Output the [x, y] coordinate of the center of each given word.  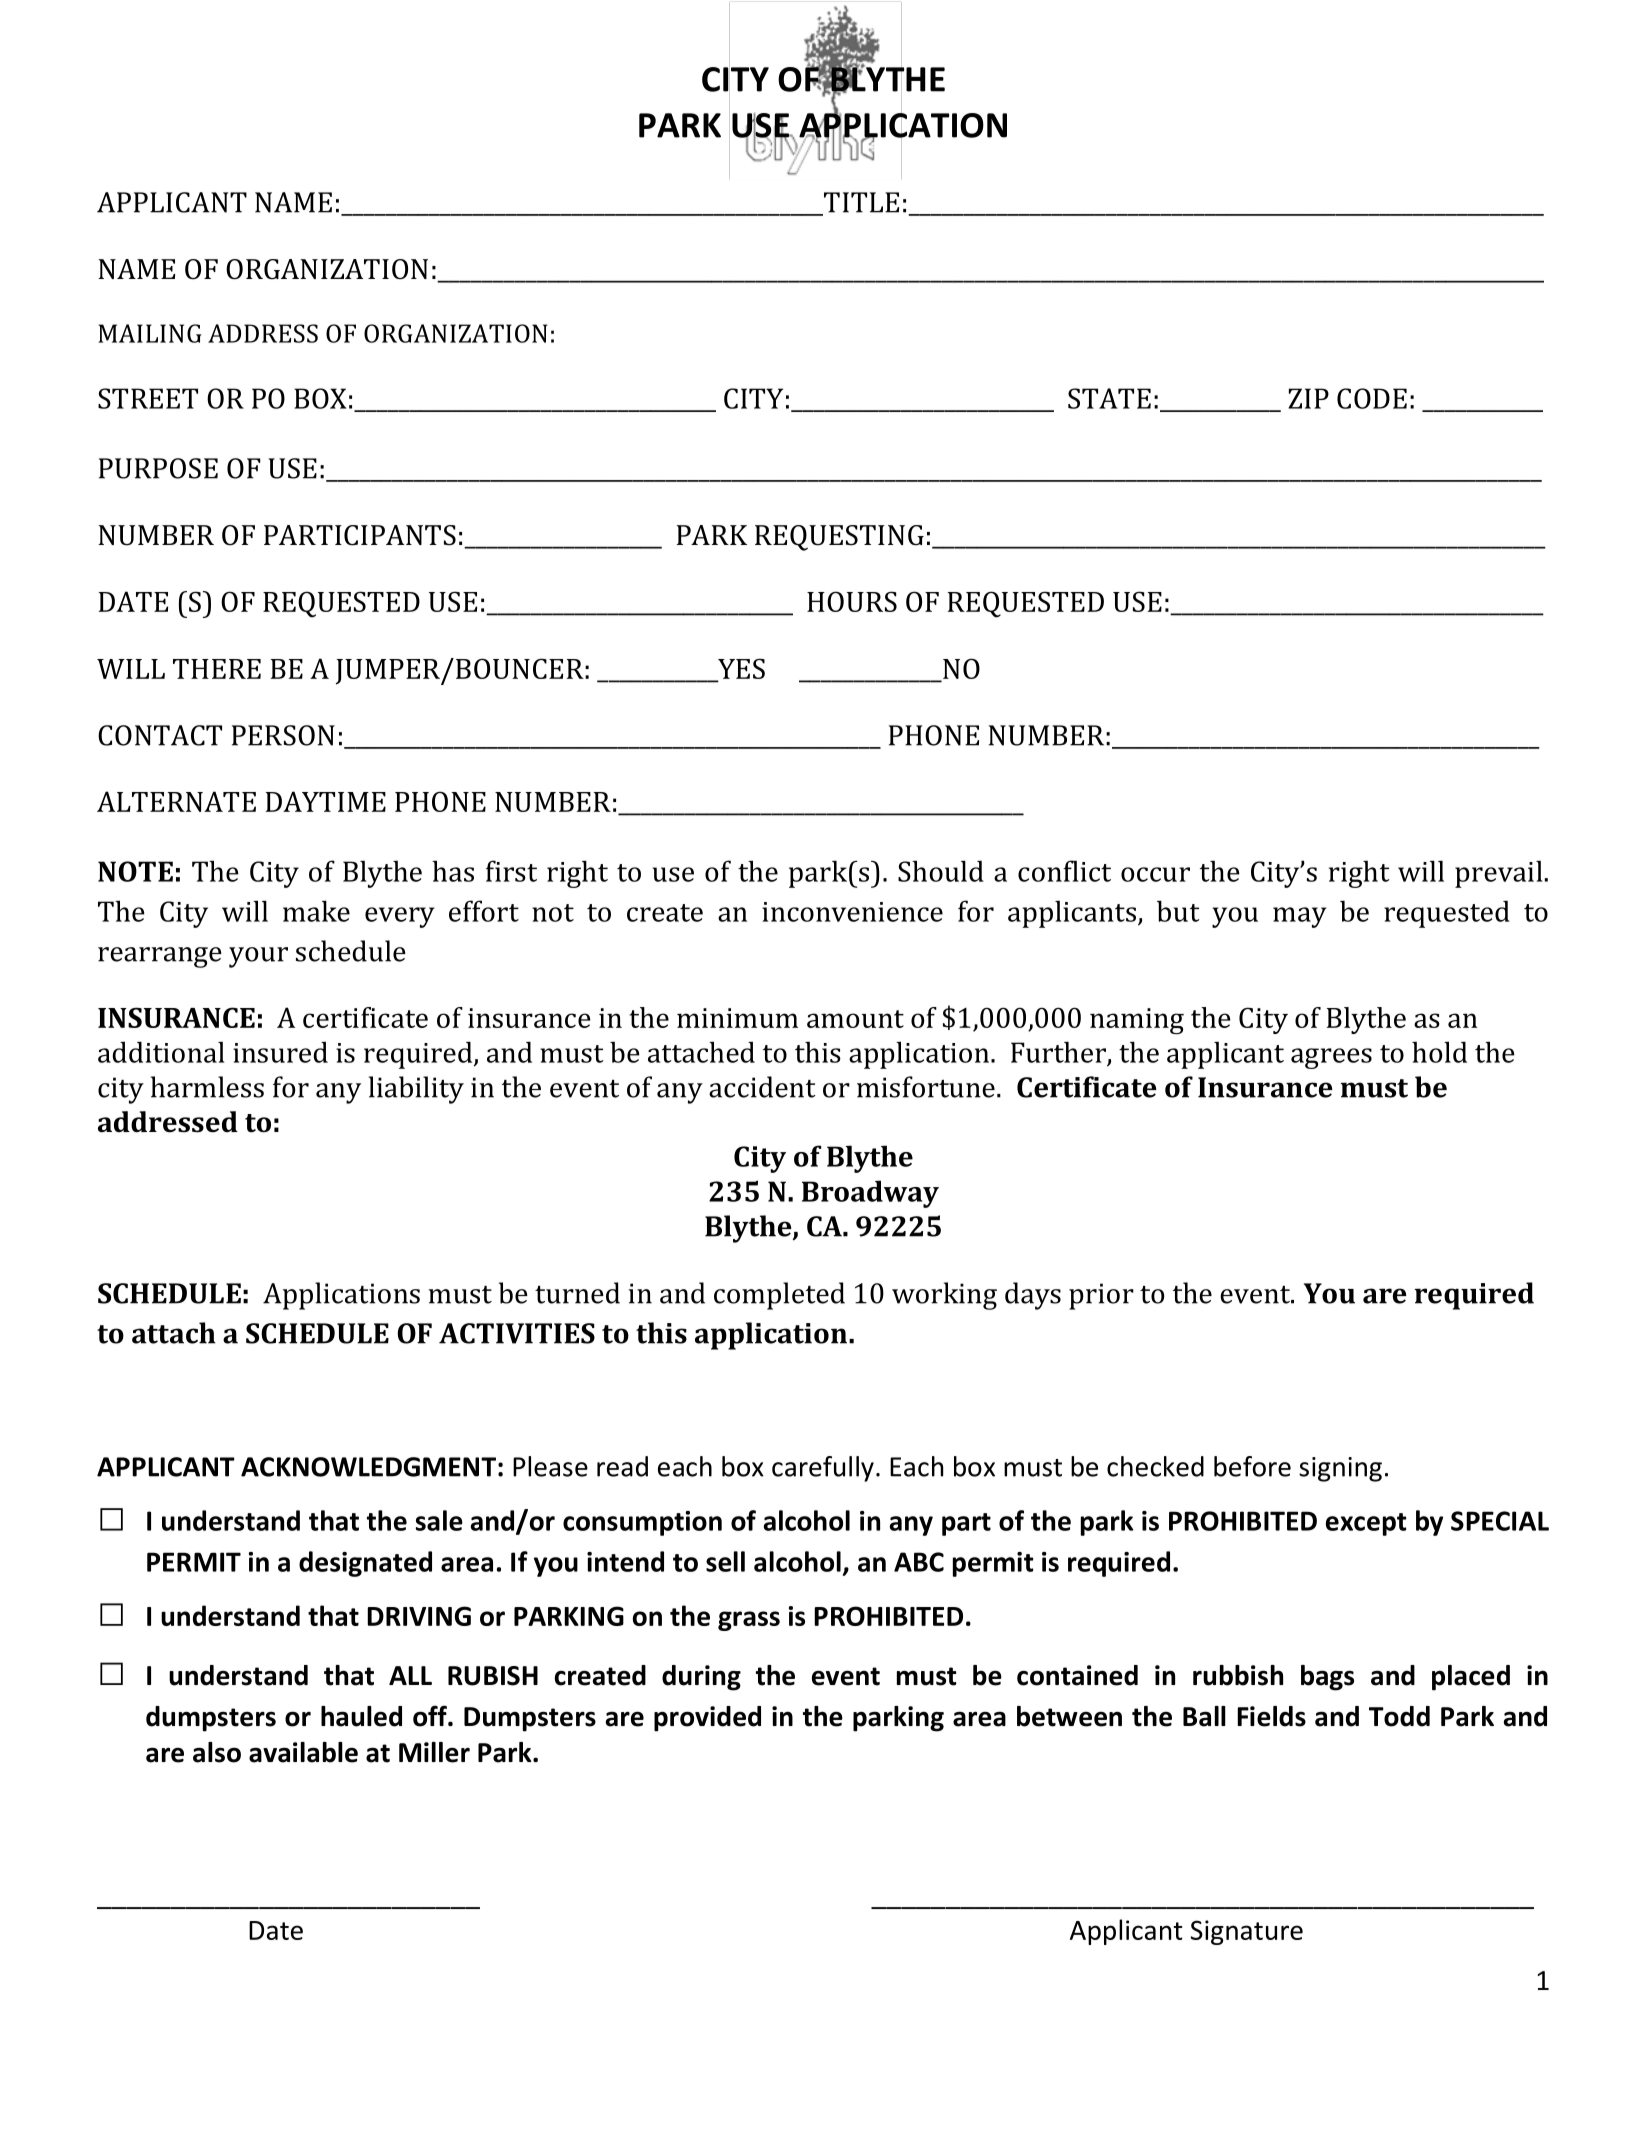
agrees [1331, 1058]
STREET [148, 398]
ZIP [1308, 398]
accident [762, 1087]
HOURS [852, 601]
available [303, 1752]
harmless [207, 1087]
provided [707, 1719]
